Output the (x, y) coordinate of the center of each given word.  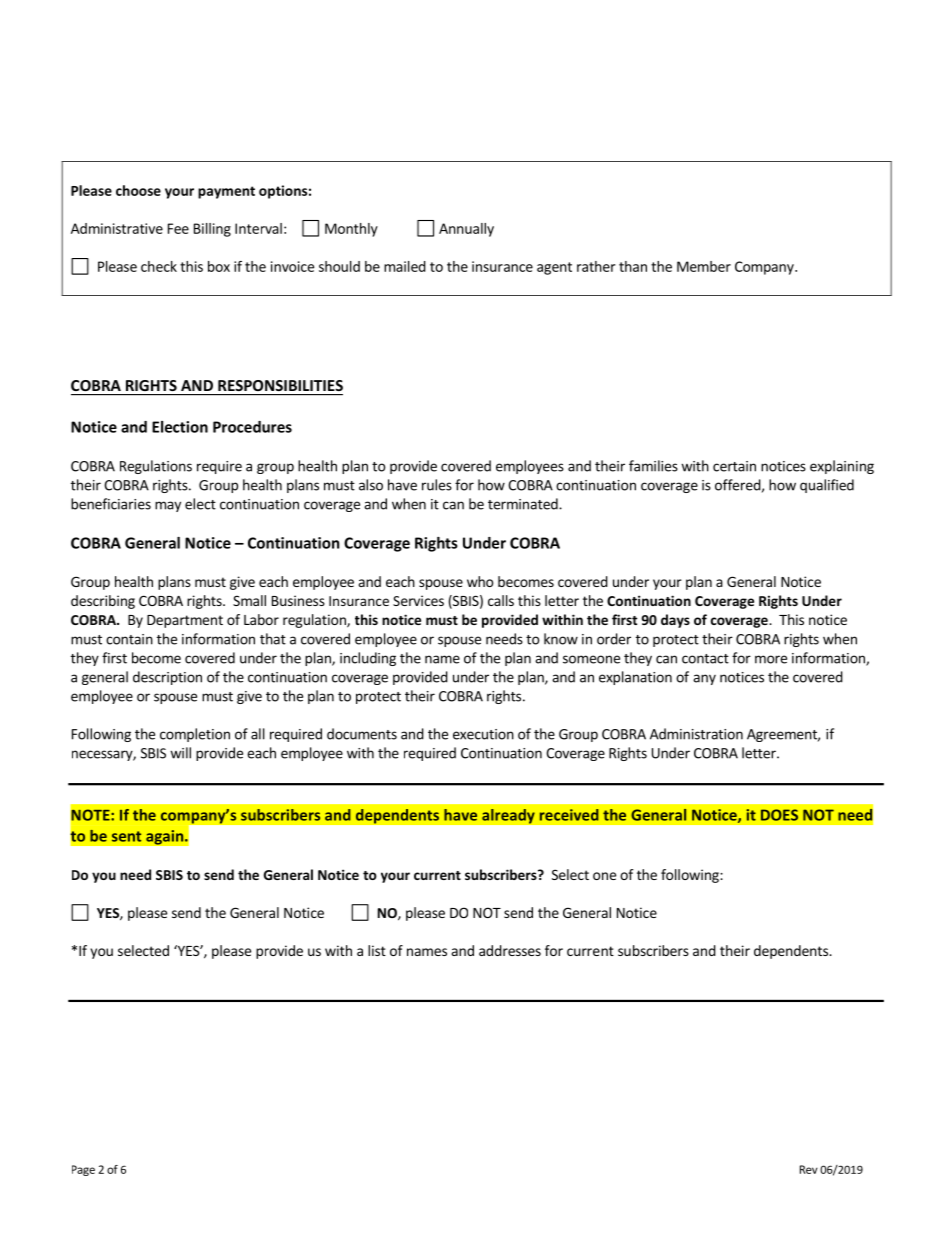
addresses (510, 950)
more (771, 659)
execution (483, 734)
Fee (178, 228)
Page (83, 1170)
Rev (809, 1169)
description (167, 678)
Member (704, 266)
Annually (466, 230)
